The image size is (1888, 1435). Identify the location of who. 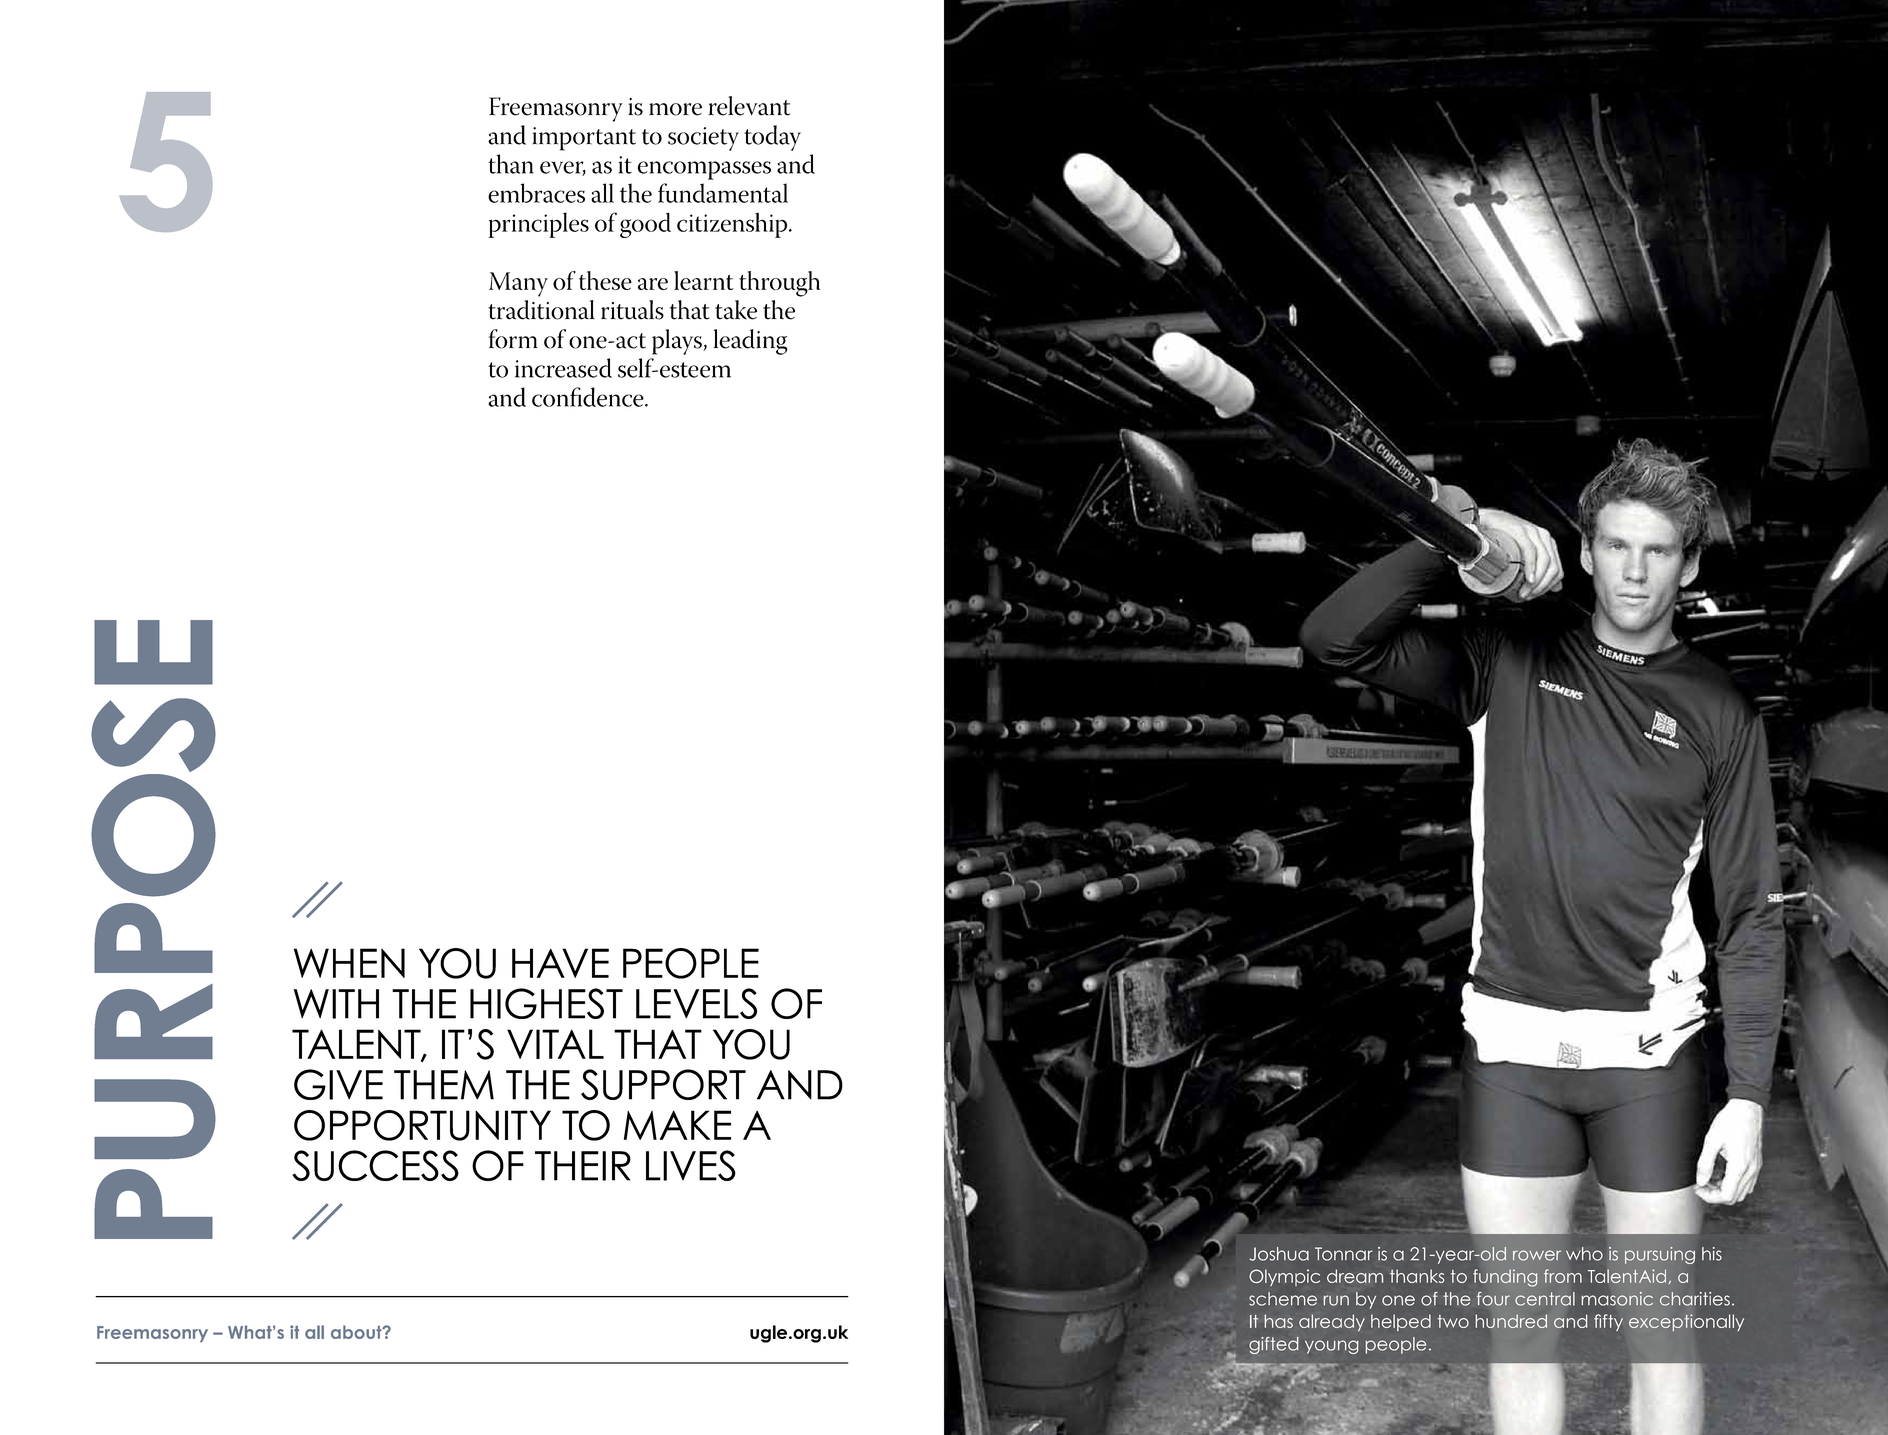
(1584, 1254).
